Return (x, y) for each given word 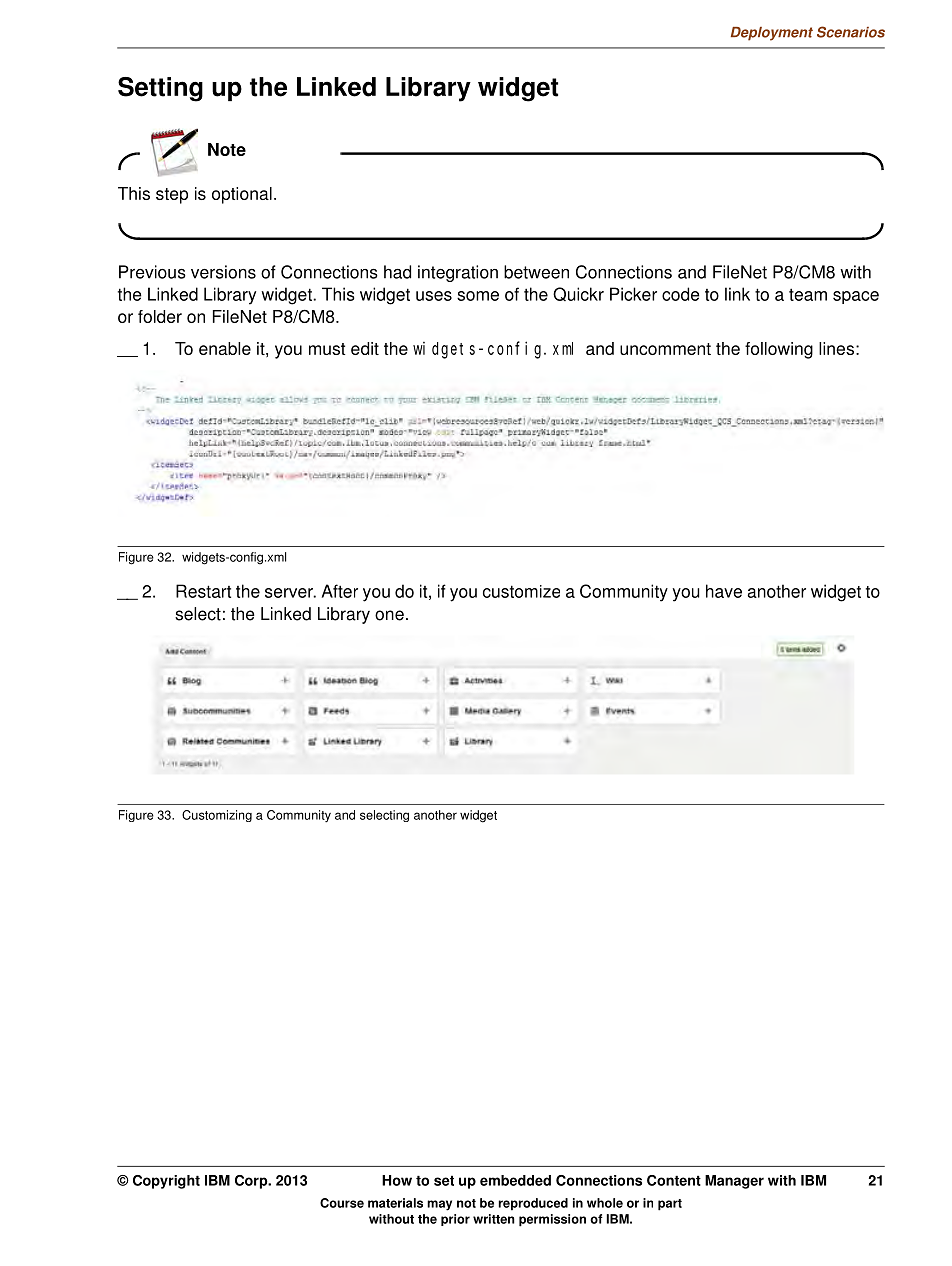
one (389, 615)
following (779, 350)
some (478, 296)
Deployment (772, 34)
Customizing (217, 816)
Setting (160, 89)
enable (225, 348)
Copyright (166, 1182)
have (724, 591)
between (536, 272)
